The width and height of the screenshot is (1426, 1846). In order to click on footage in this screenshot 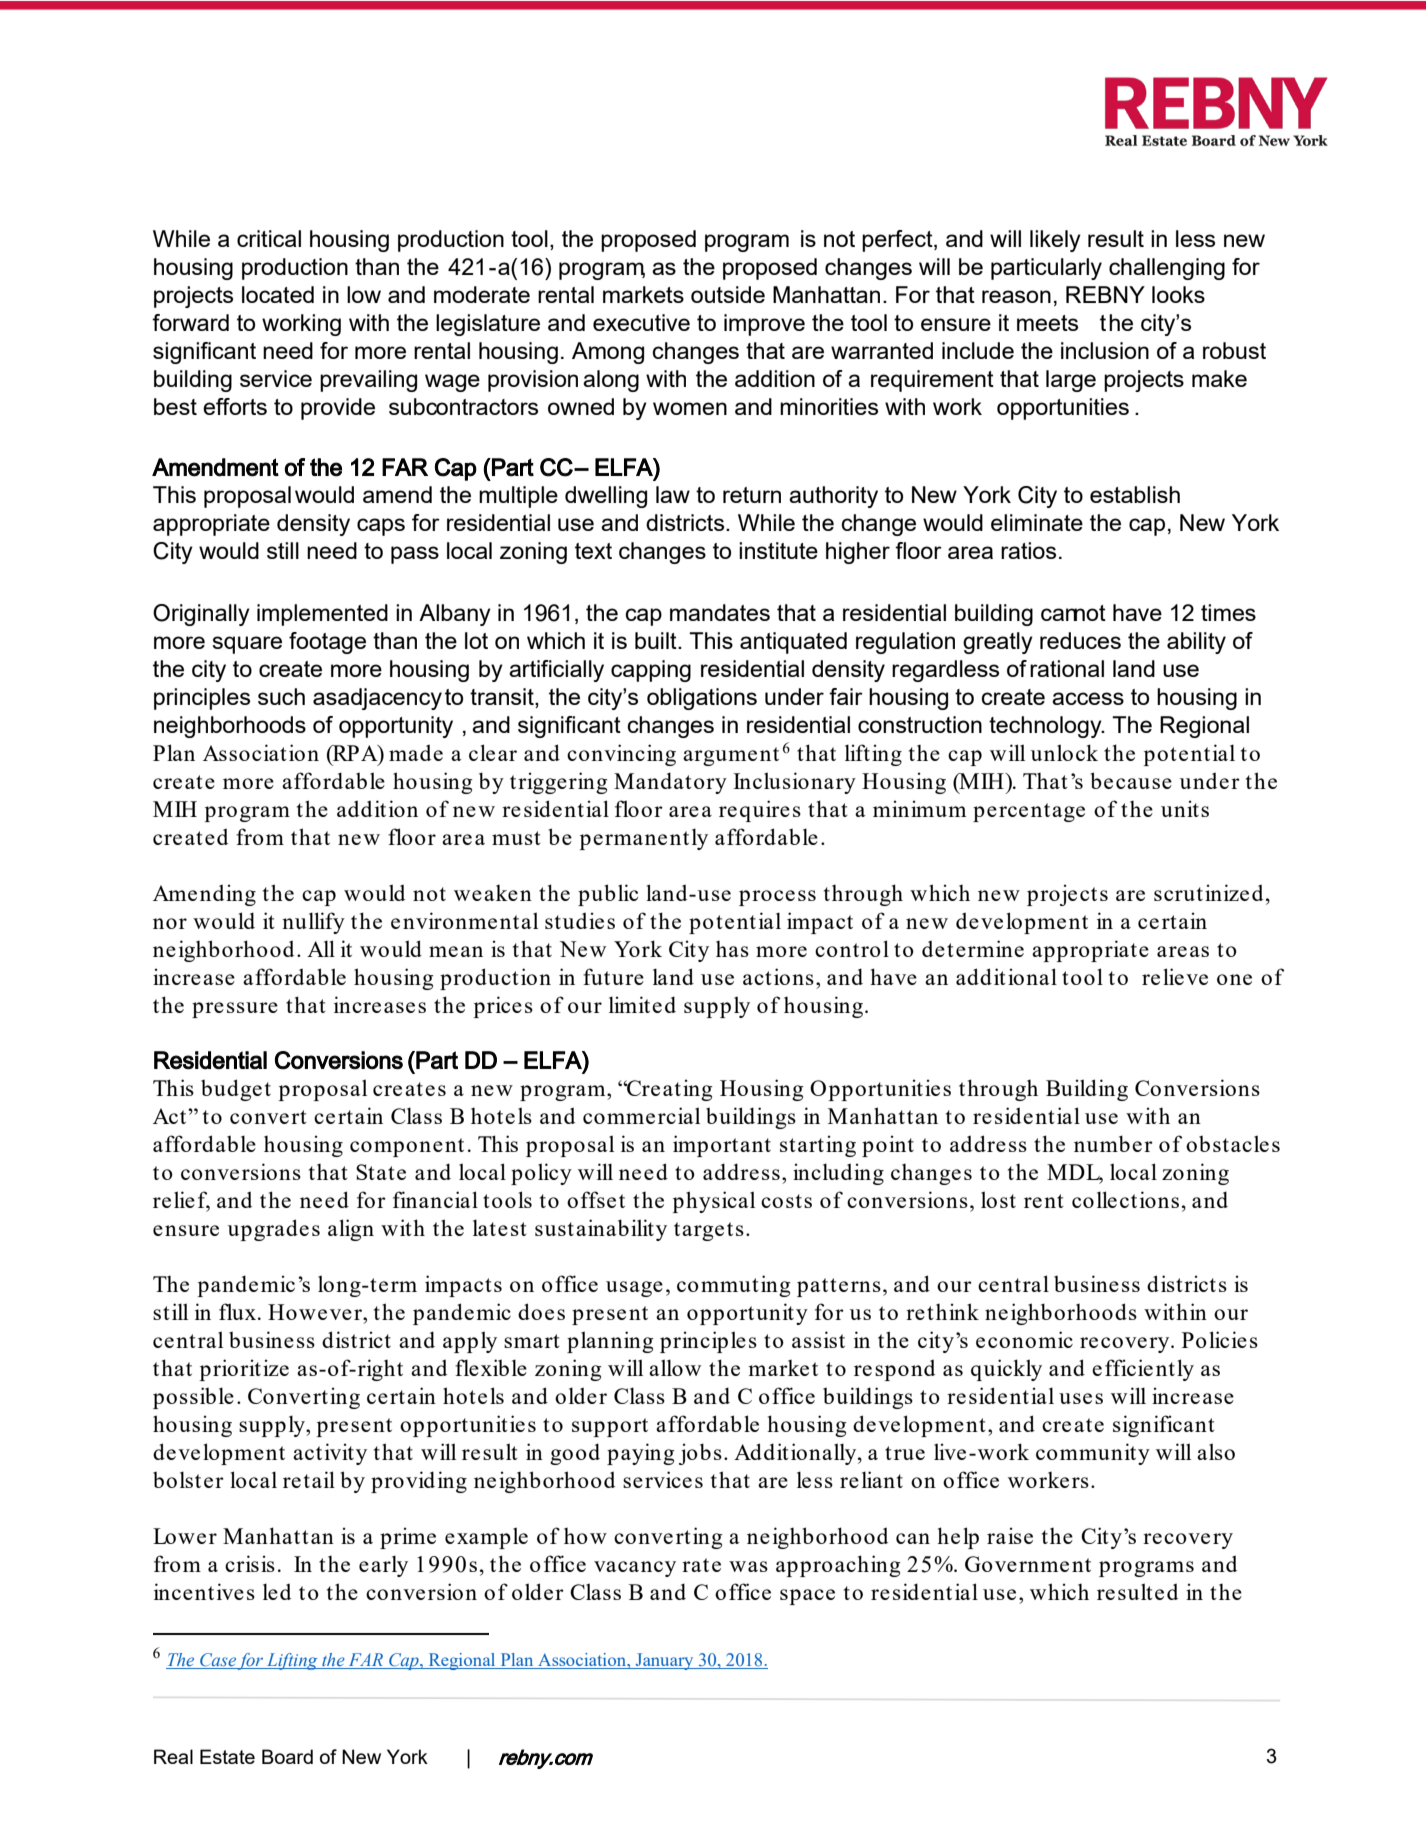, I will do `click(327, 643)`.
